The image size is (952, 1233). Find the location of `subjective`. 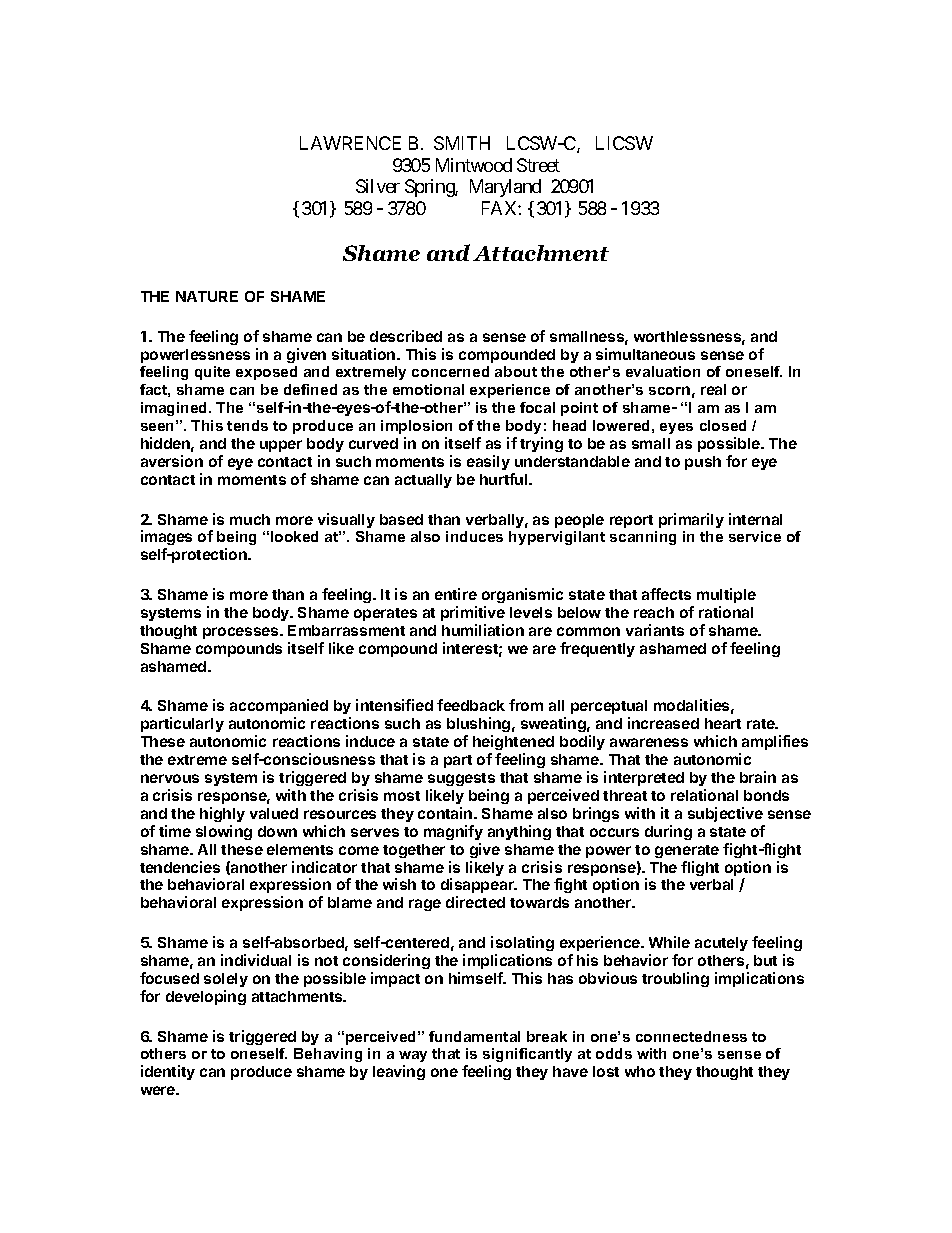

subjective is located at coordinates (725, 814).
